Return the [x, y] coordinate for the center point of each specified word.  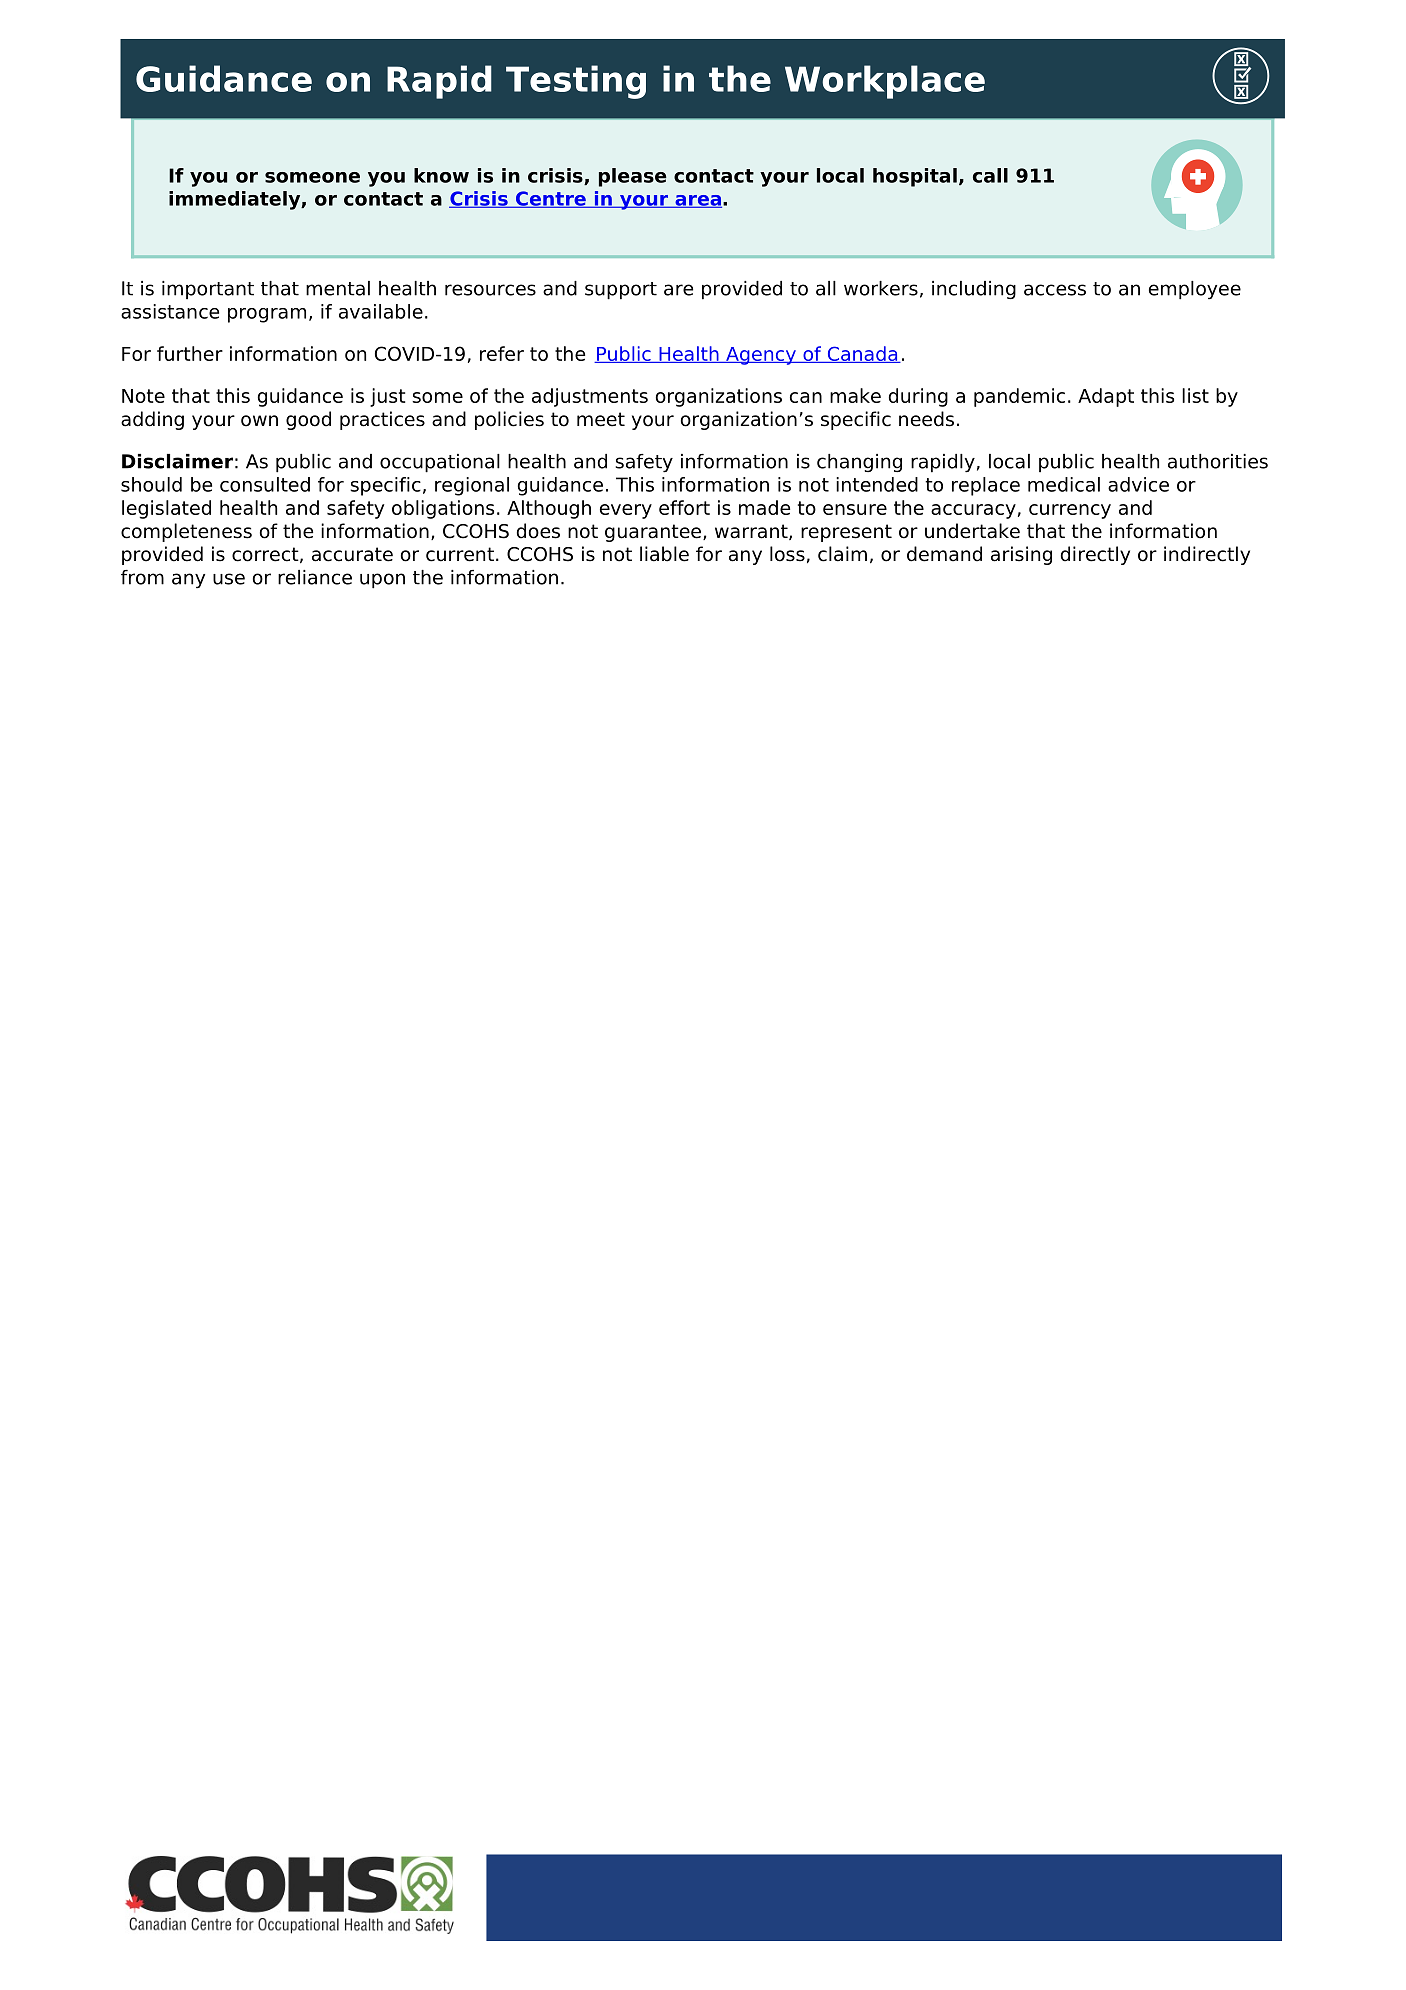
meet [601, 419]
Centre [551, 199]
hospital [915, 177]
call [990, 175]
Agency [761, 356]
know [441, 175]
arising [1021, 555]
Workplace [885, 82]
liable [664, 554]
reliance [315, 577]
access [1055, 290]
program [267, 315]
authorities [1218, 461]
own [259, 421]
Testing [576, 82]
